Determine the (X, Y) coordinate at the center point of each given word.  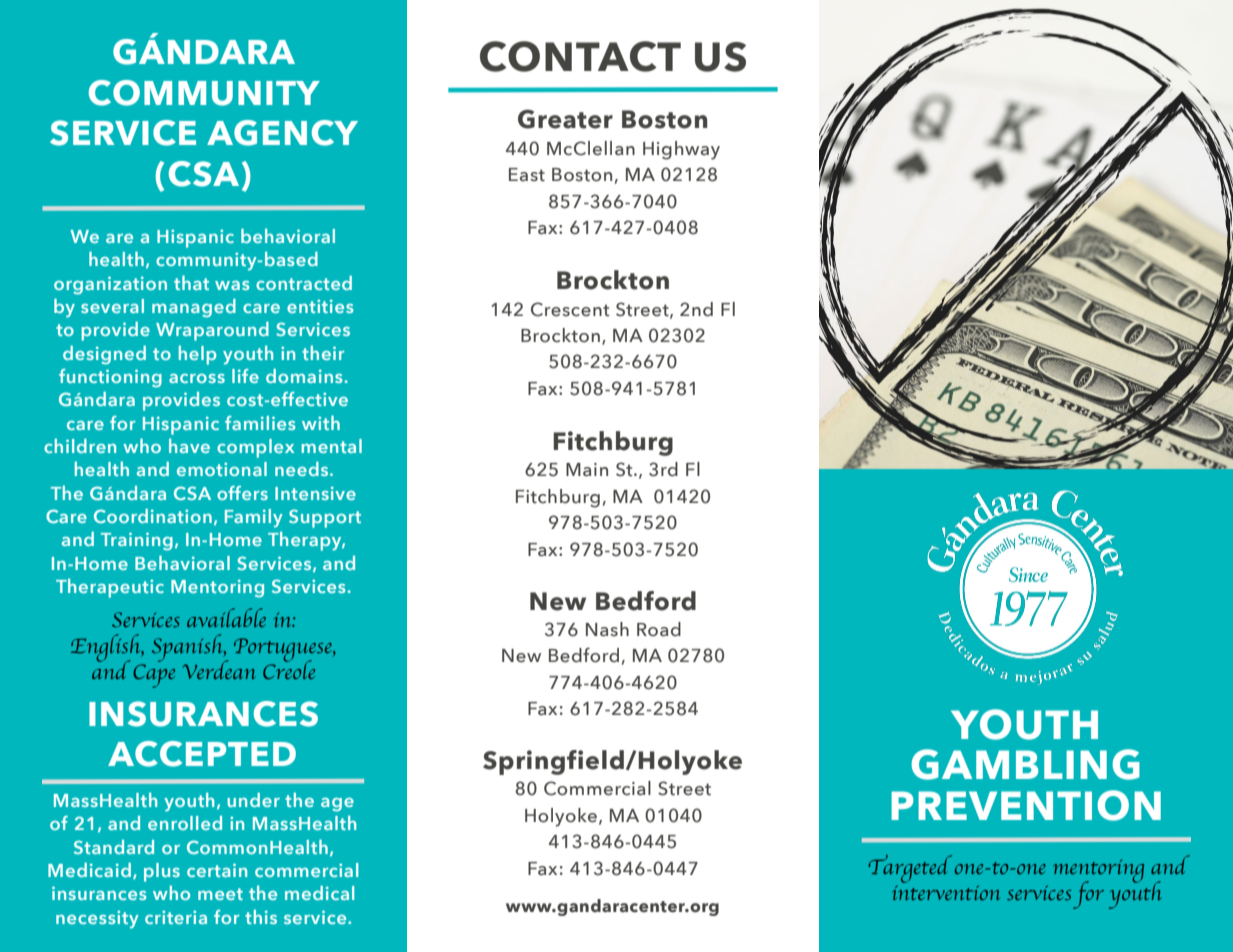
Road (659, 629)
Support (325, 518)
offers (242, 493)
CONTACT (580, 56)
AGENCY (282, 133)
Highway (681, 150)
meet (220, 894)
